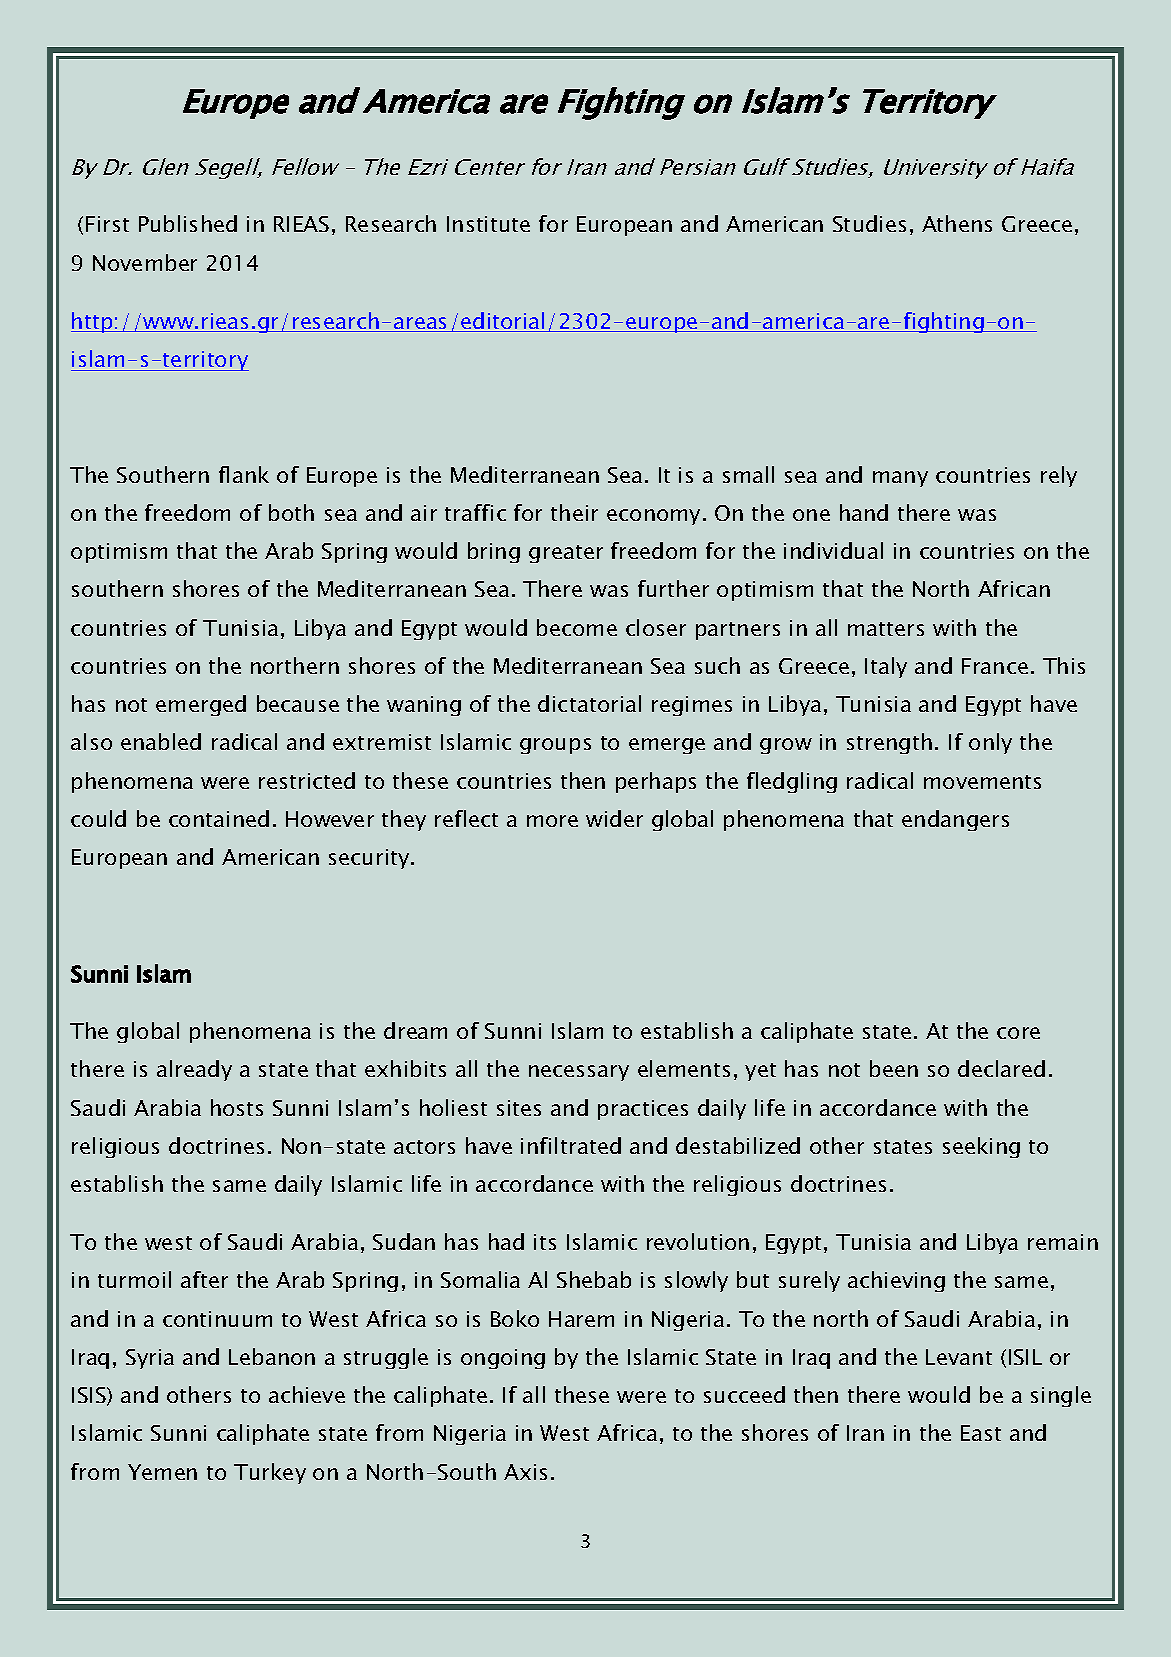  I want to click on many, so click(900, 479).
